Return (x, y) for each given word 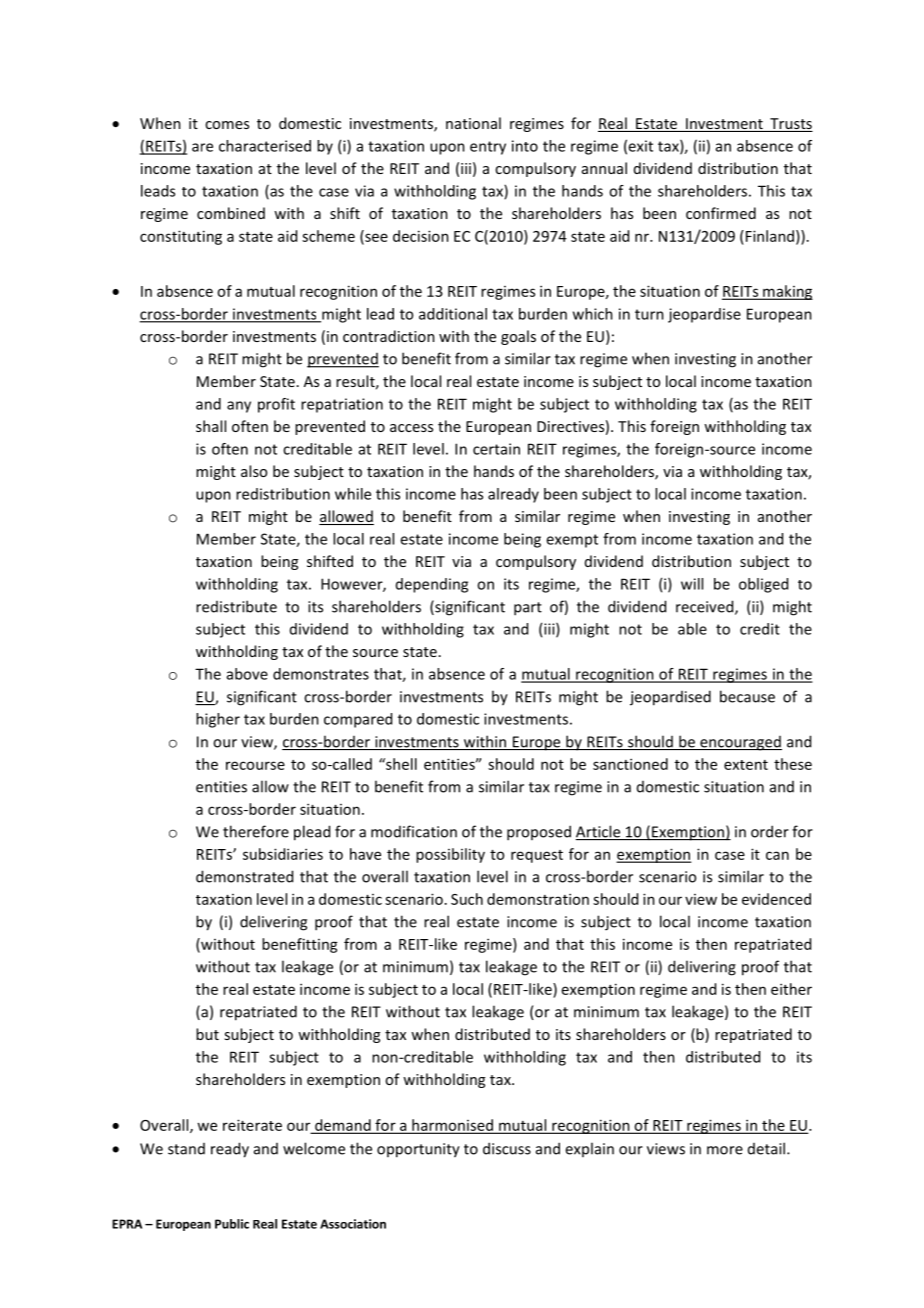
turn (649, 314)
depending (432, 585)
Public (232, 1224)
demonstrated (244, 876)
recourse (255, 765)
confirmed (721, 213)
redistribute (236, 606)
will (692, 584)
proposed (539, 833)
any (239, 407)
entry (488, 148)
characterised (265, 146)
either (791, 989)
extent (746, 765)
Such (467, 899)
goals (518, 337)
